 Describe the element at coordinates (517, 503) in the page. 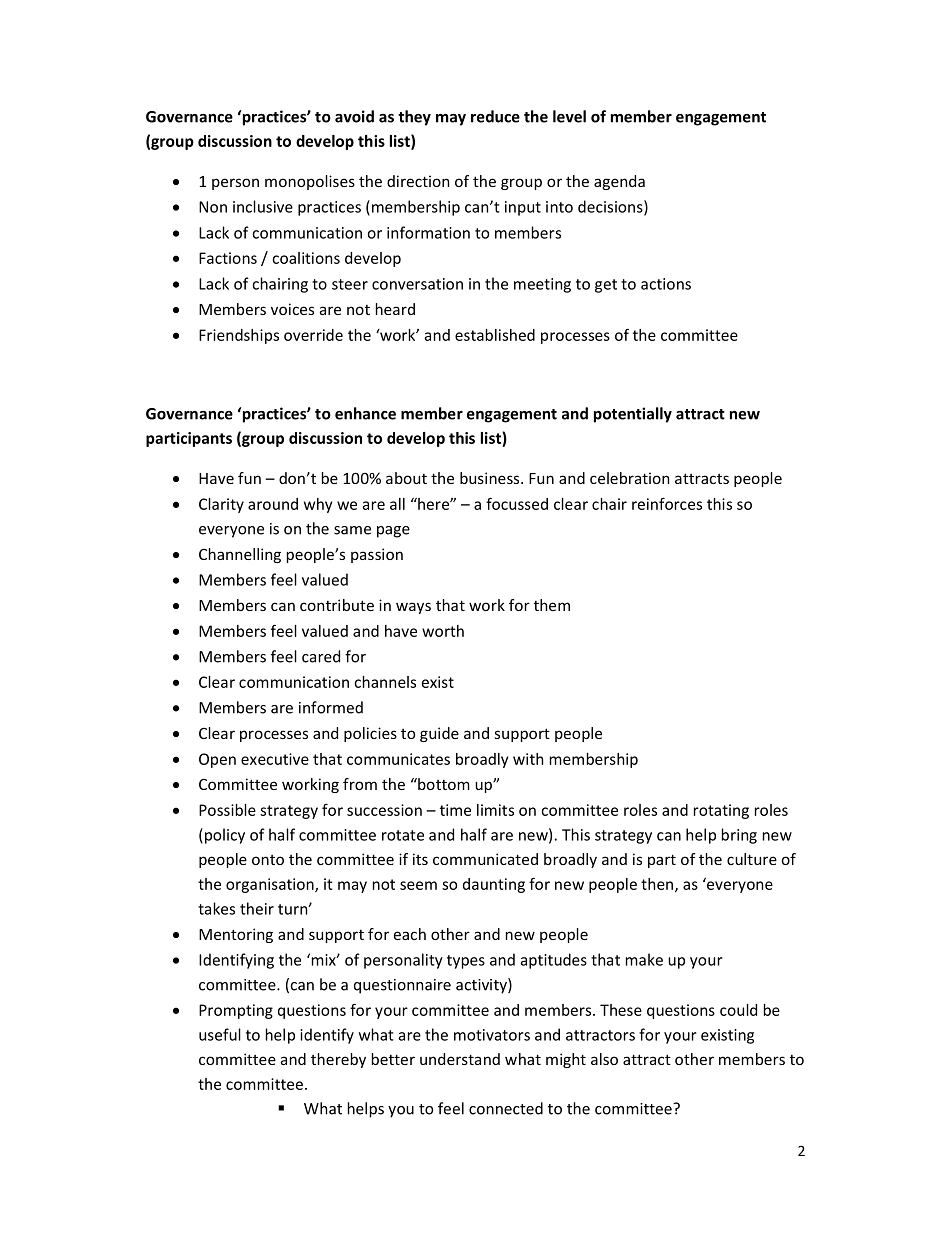

I see `focussed` at that location.
